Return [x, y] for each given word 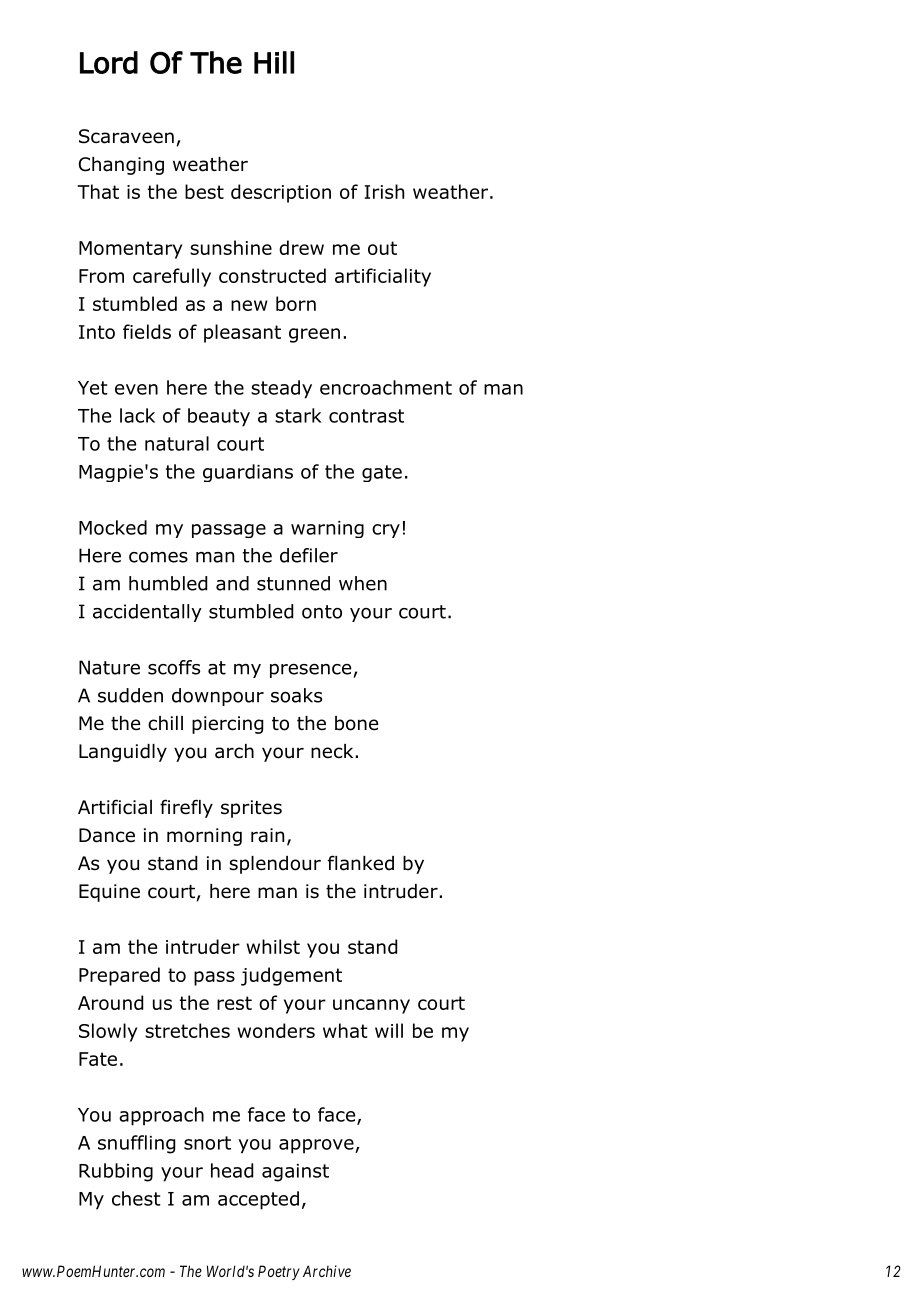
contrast [366, 416]
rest [234, 1003]
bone [356, 723]
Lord [109, 62]
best [204, 191]
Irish [384, 191]
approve [317, 1146]
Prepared [119, 976]
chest [136, 1198]
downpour [218, 697]
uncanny [371, 1006]
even [136, 389]
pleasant [242, 333]
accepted [258, 1200]
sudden [130, 695]
